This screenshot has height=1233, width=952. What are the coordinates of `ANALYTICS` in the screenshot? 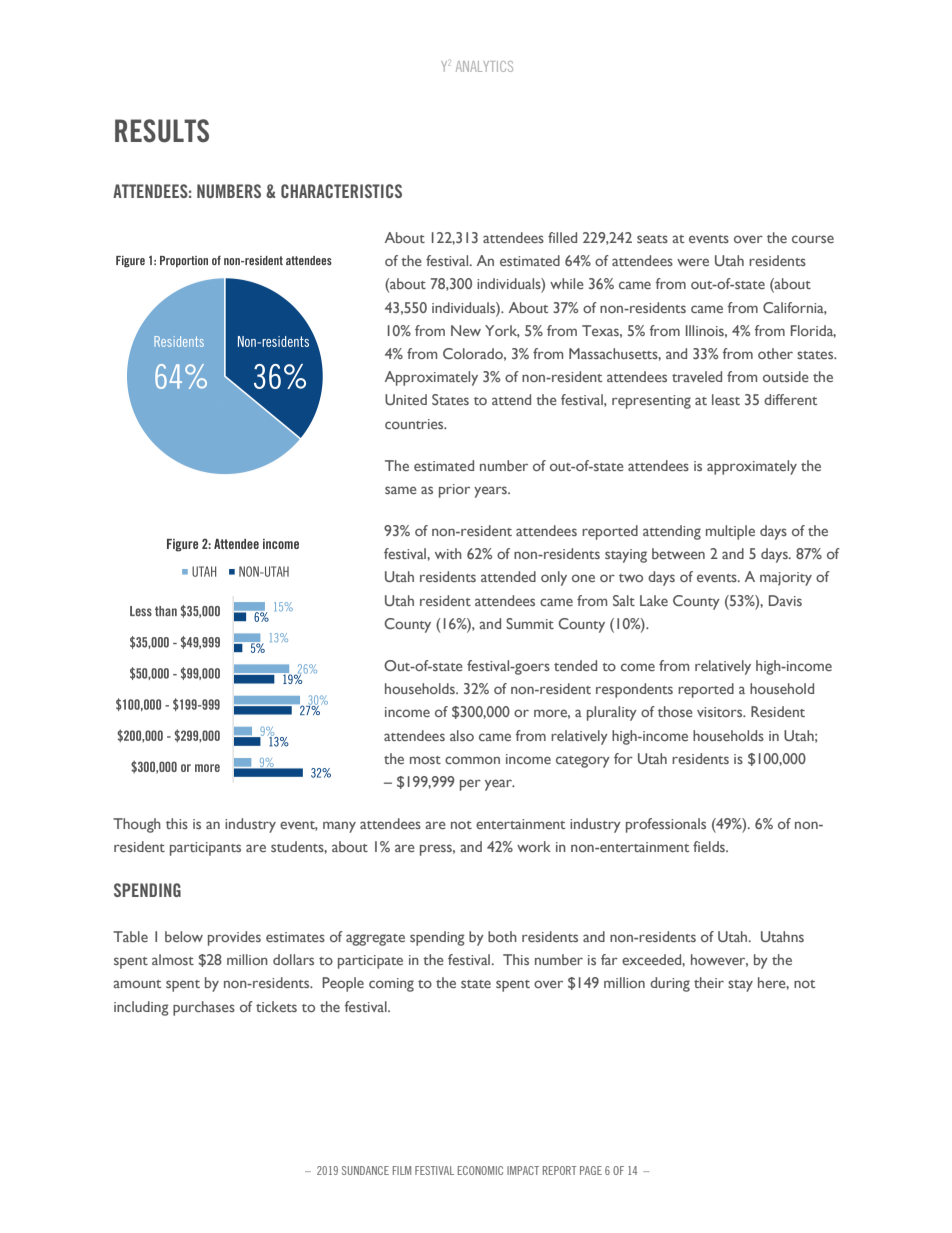 It's located at (484, 66).
